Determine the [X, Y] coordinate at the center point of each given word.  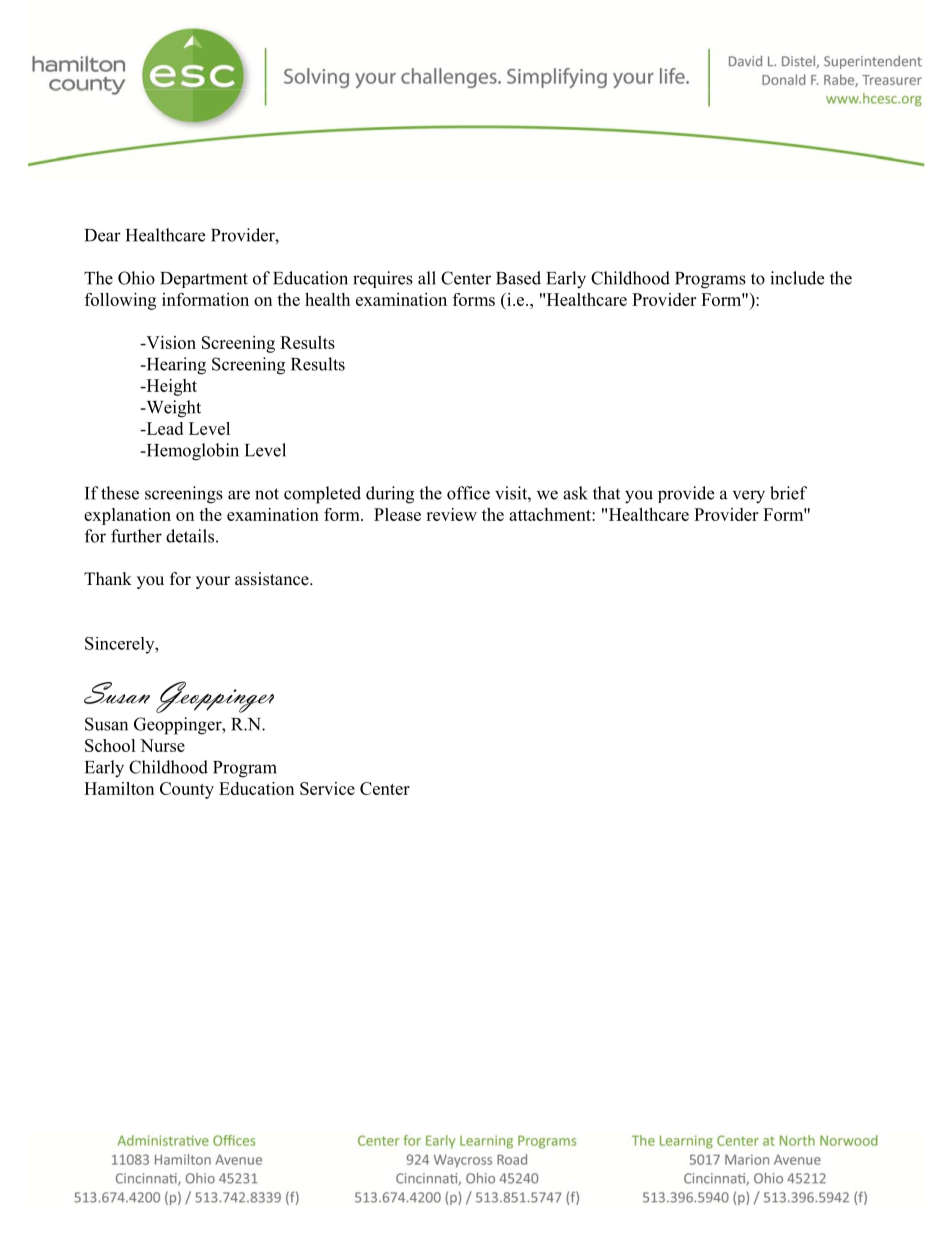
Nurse [162, 745]
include [797, 278]
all [427, 278]
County [187, 790]
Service [327, 788]
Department [204, 280]
